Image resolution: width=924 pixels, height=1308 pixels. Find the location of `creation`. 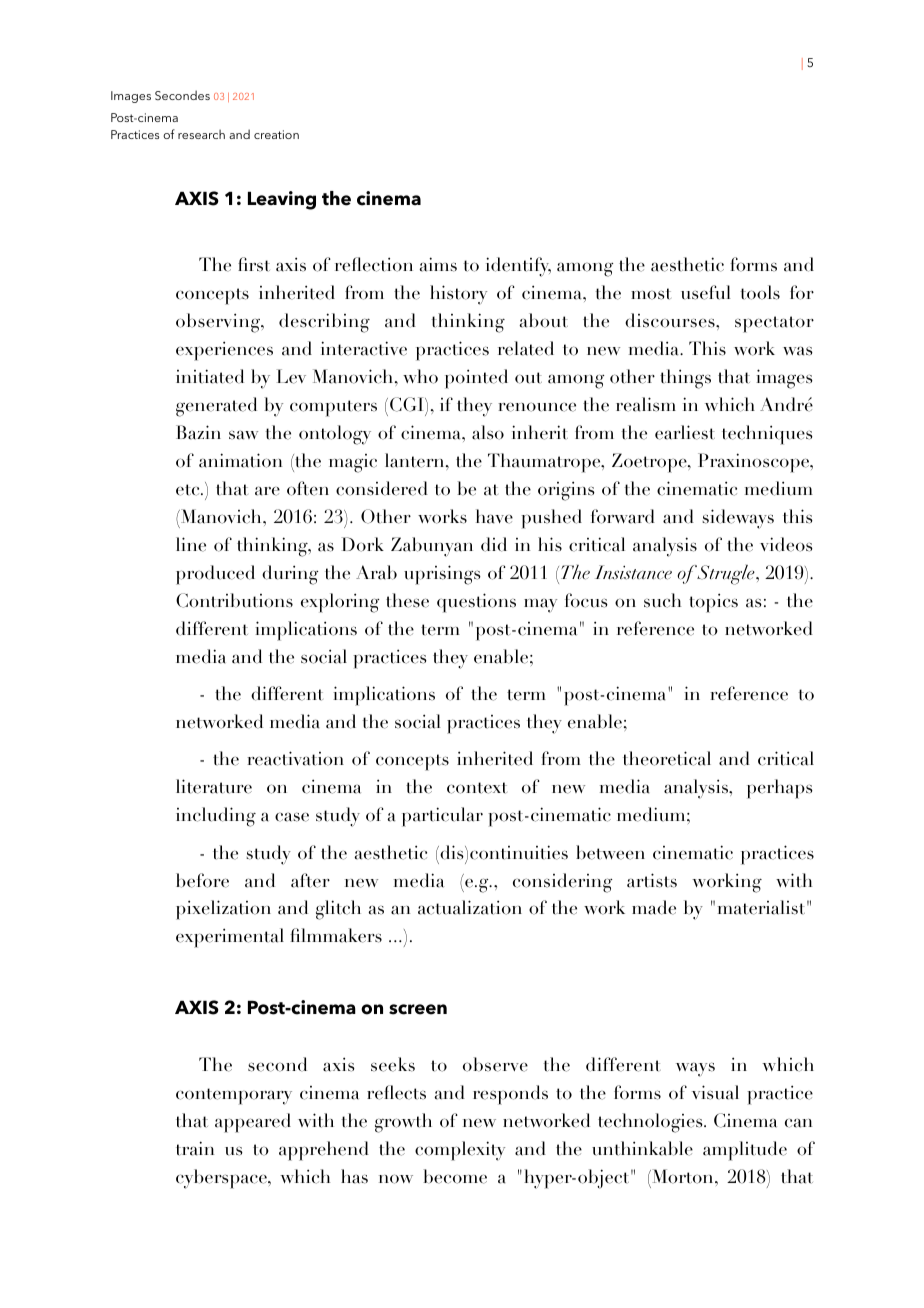

creation is located at coordinates (276, 134).
